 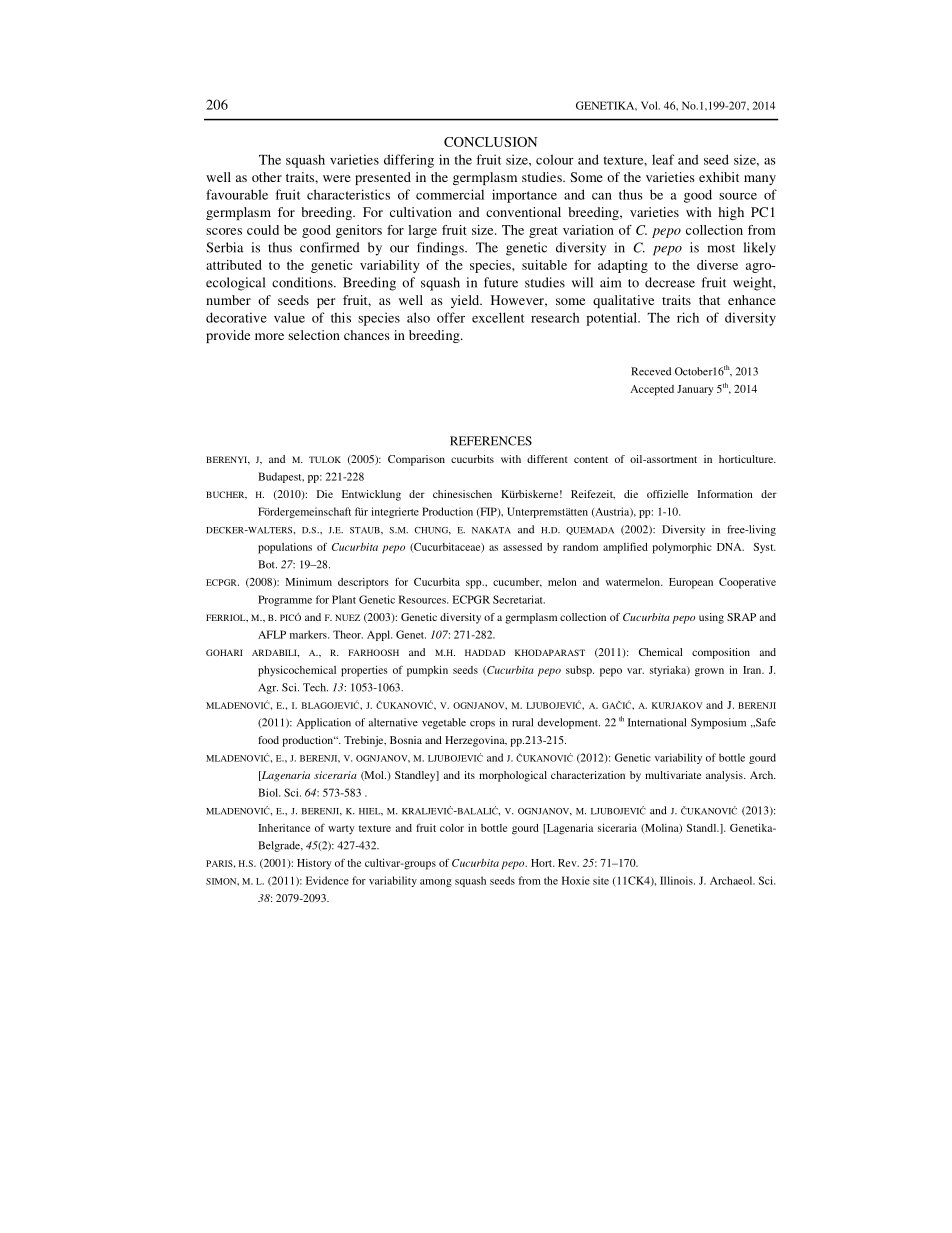 What do you see at coordinates (269, 336) in the page?
I see `more` at bounding box center [269, 336].
